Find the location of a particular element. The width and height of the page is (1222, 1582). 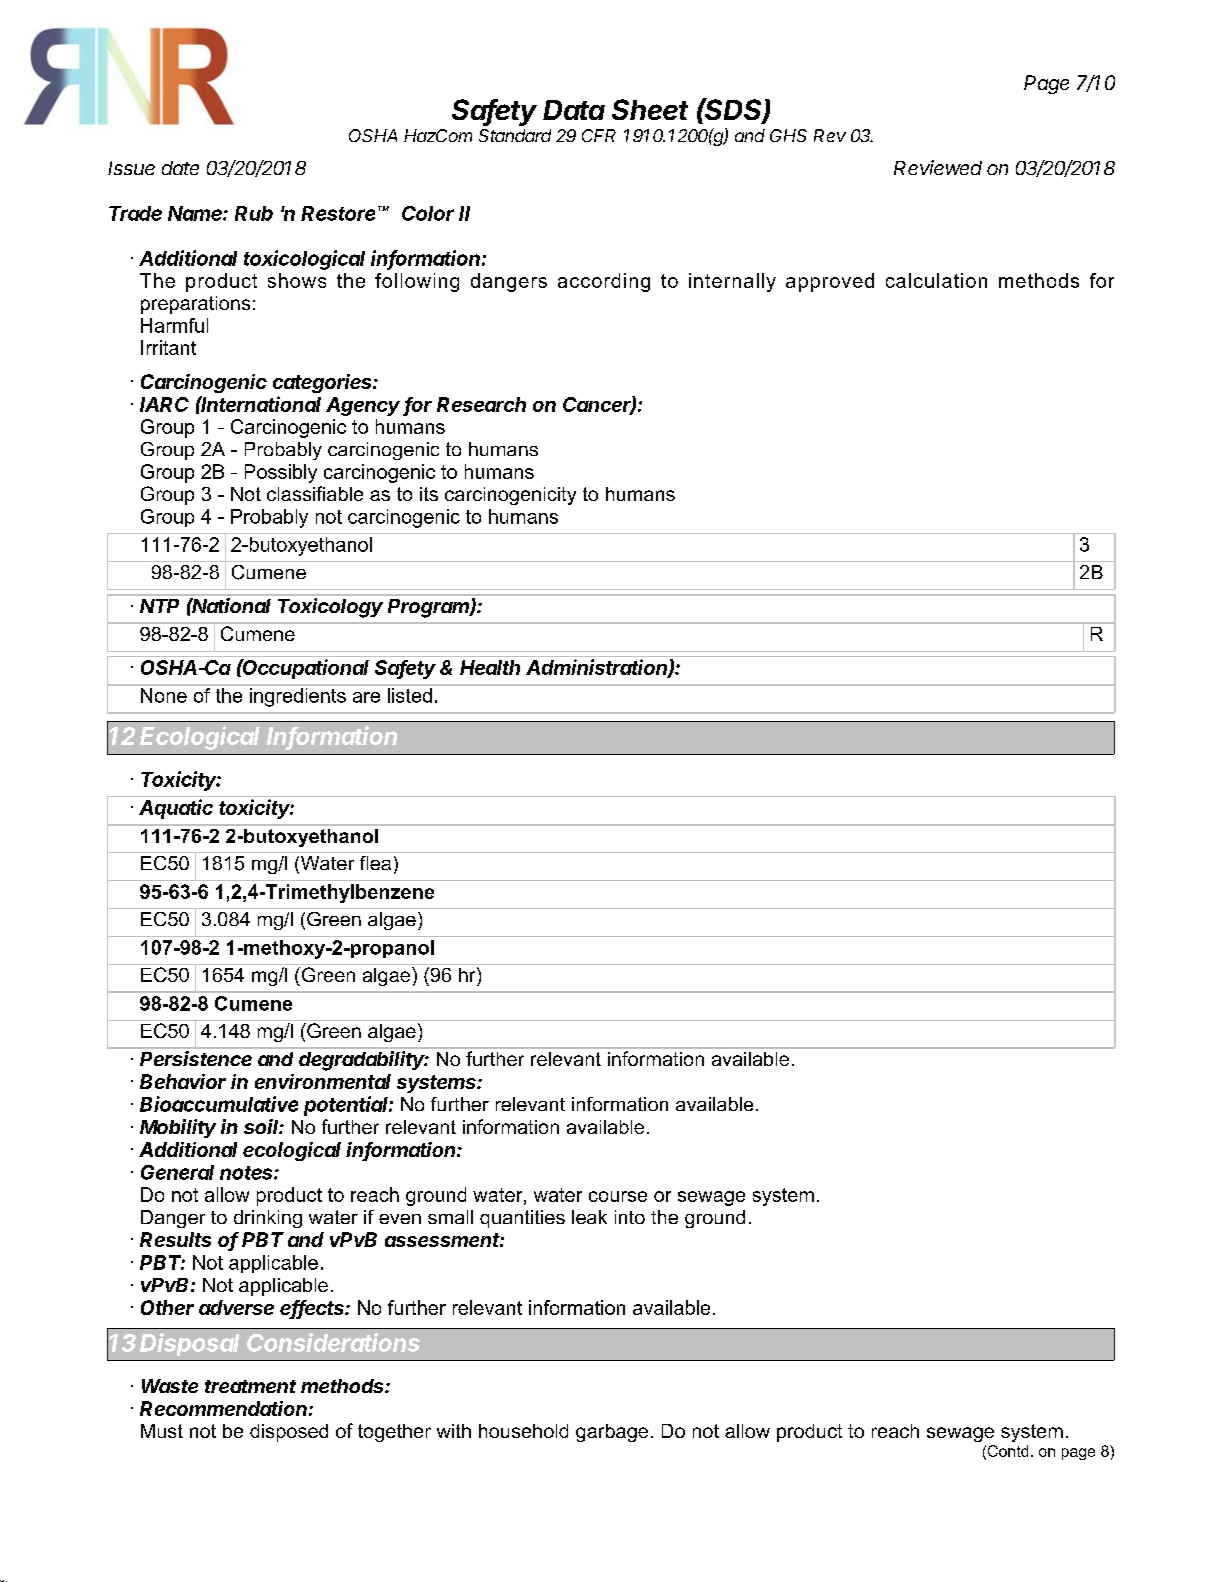

Possibly is located at coordinates (281, 473).
